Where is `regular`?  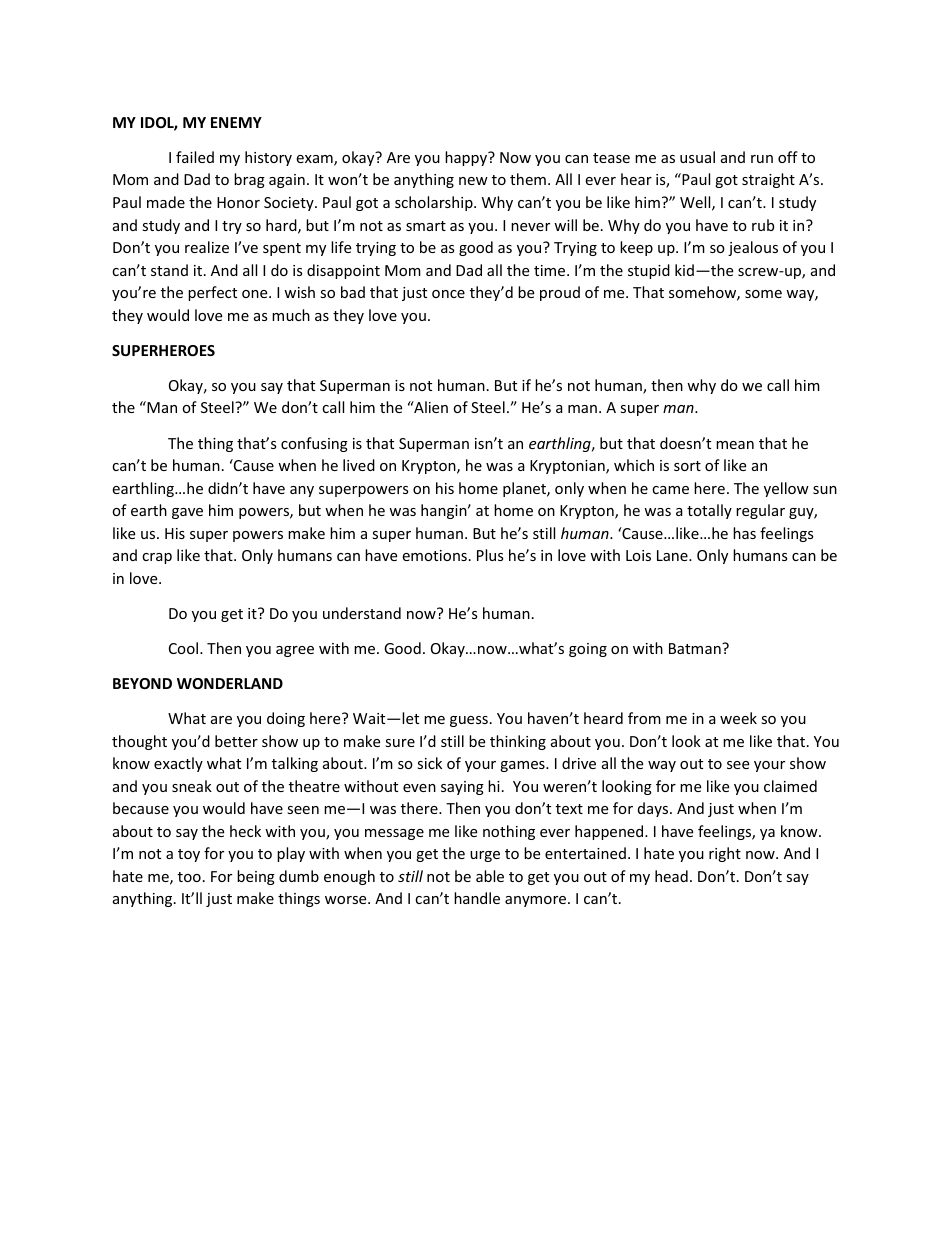
regular is located at coordinates (760, 511).
